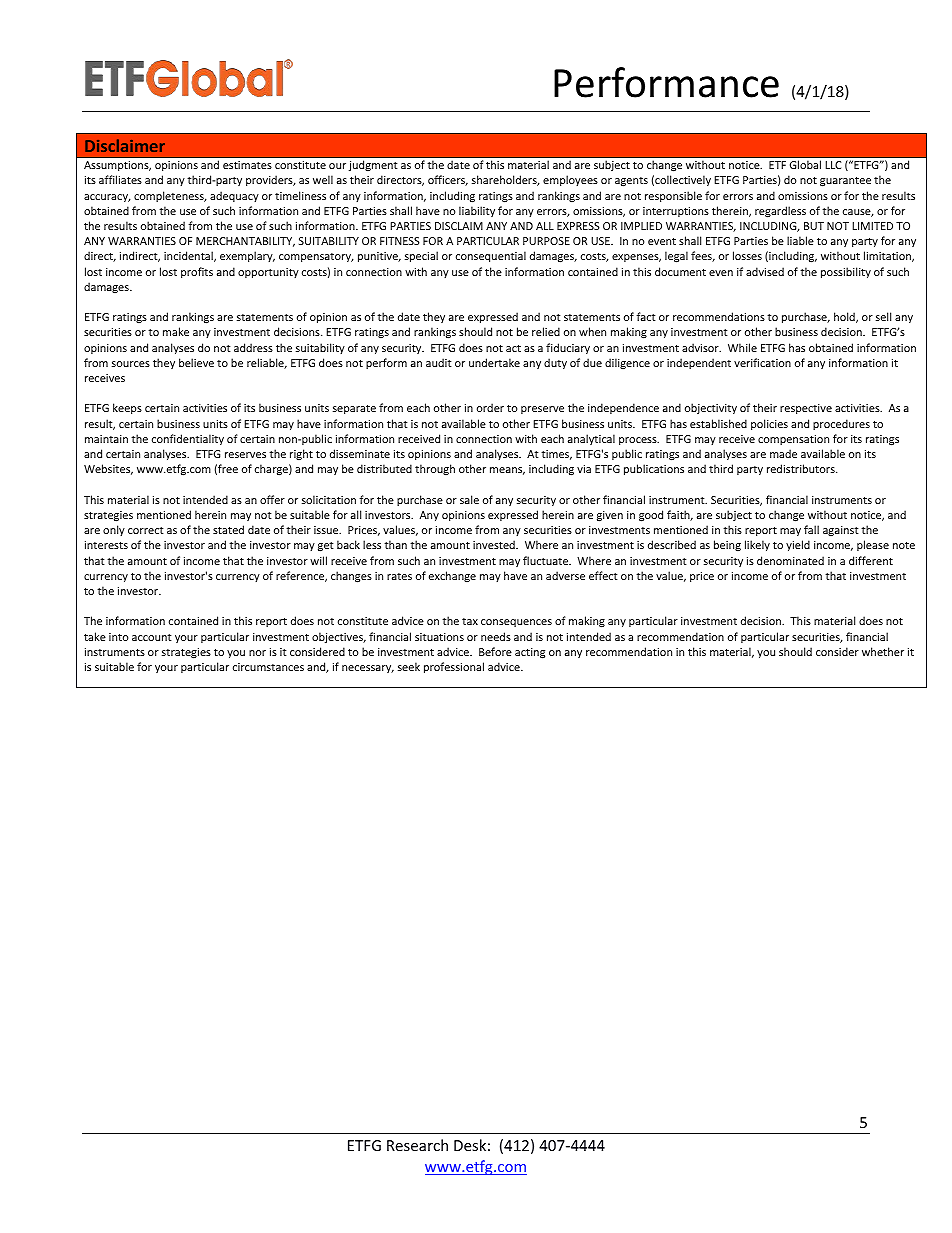  What do you see at coordinates (257, 653) in the screenshot?
I see `nor` at bounding box center [257, 653].
